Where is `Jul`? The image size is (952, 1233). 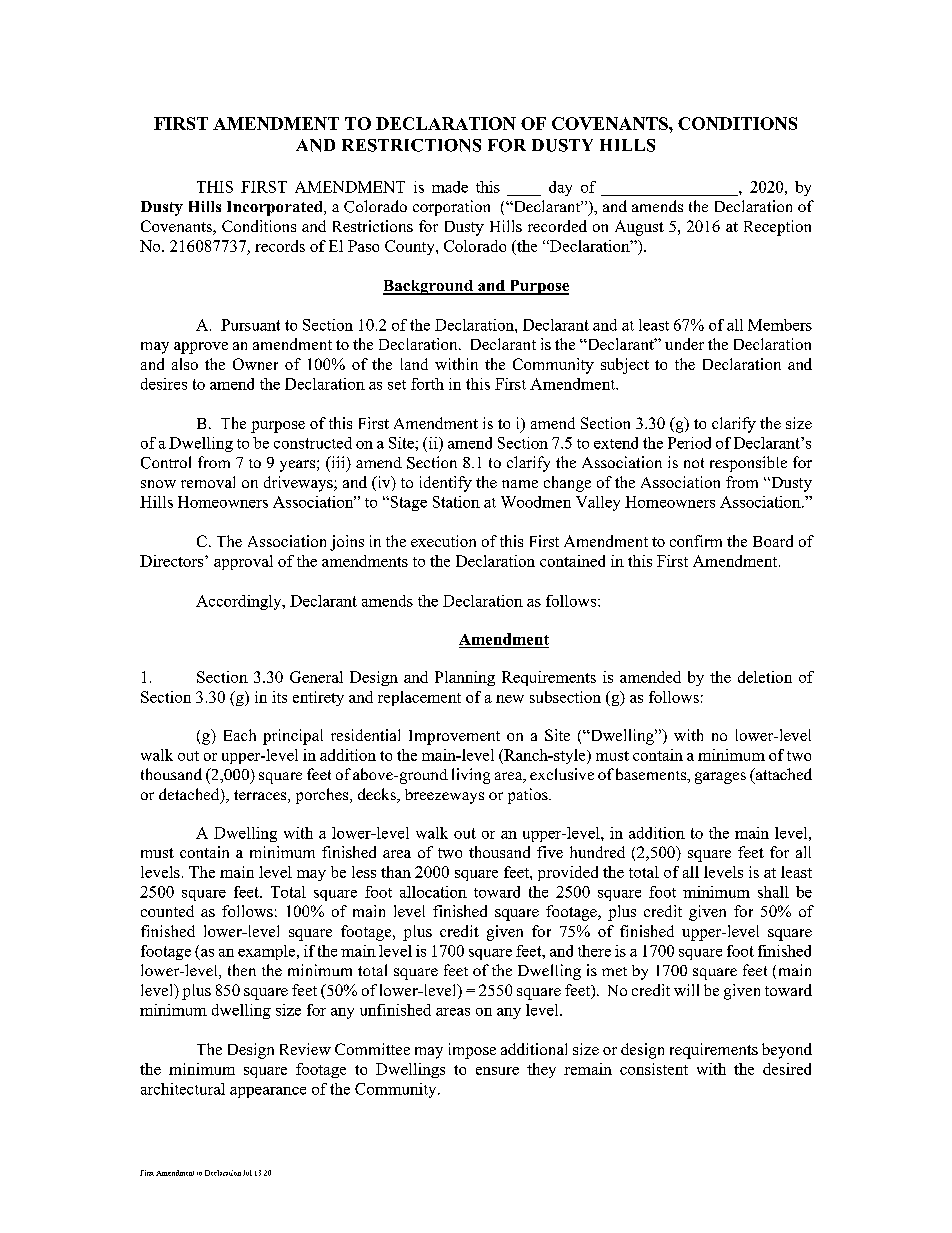
Jul is located at coordinates (247, 1173).
